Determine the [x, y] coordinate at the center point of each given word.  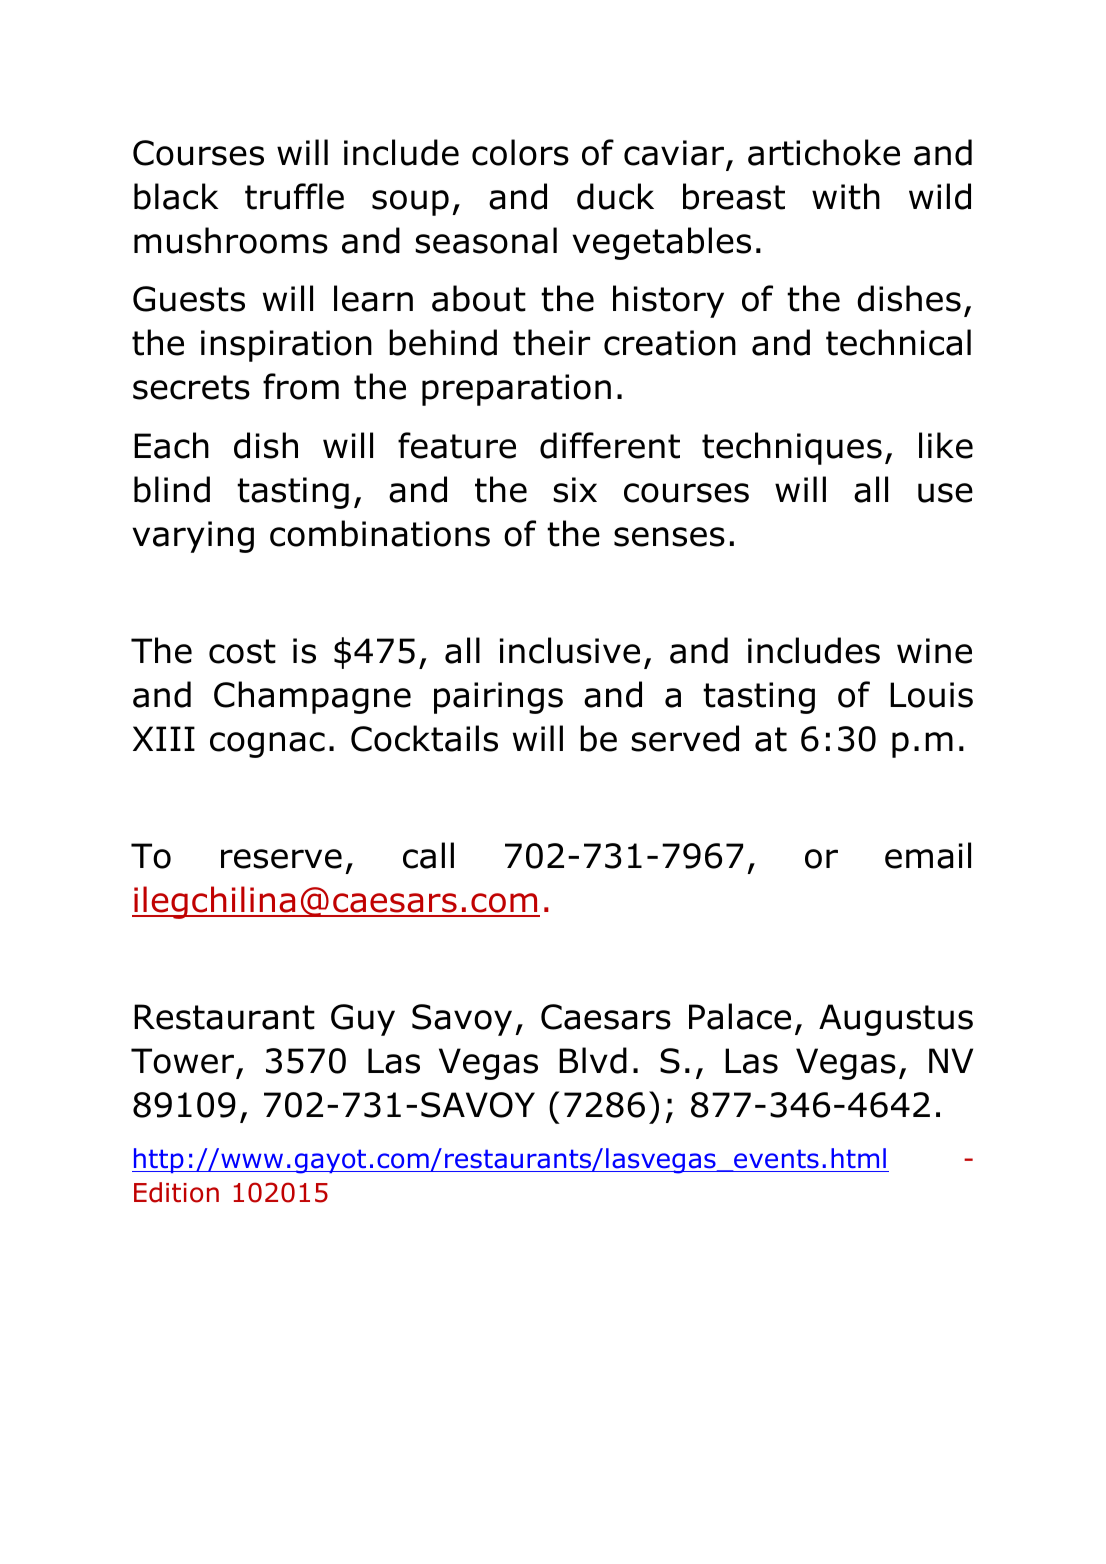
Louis [931, 695]
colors [520, 152]
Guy [363, 1020]
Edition [176, 1192]
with [846, 196]
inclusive [570, 650]
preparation [516, 390]
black [176, 196]
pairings [498, 698]
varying [193, 537]
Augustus [896, 1020]
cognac [267, 745]
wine [934, 651]
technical [898, 342]
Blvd [593, 1060]
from [301, 386]
